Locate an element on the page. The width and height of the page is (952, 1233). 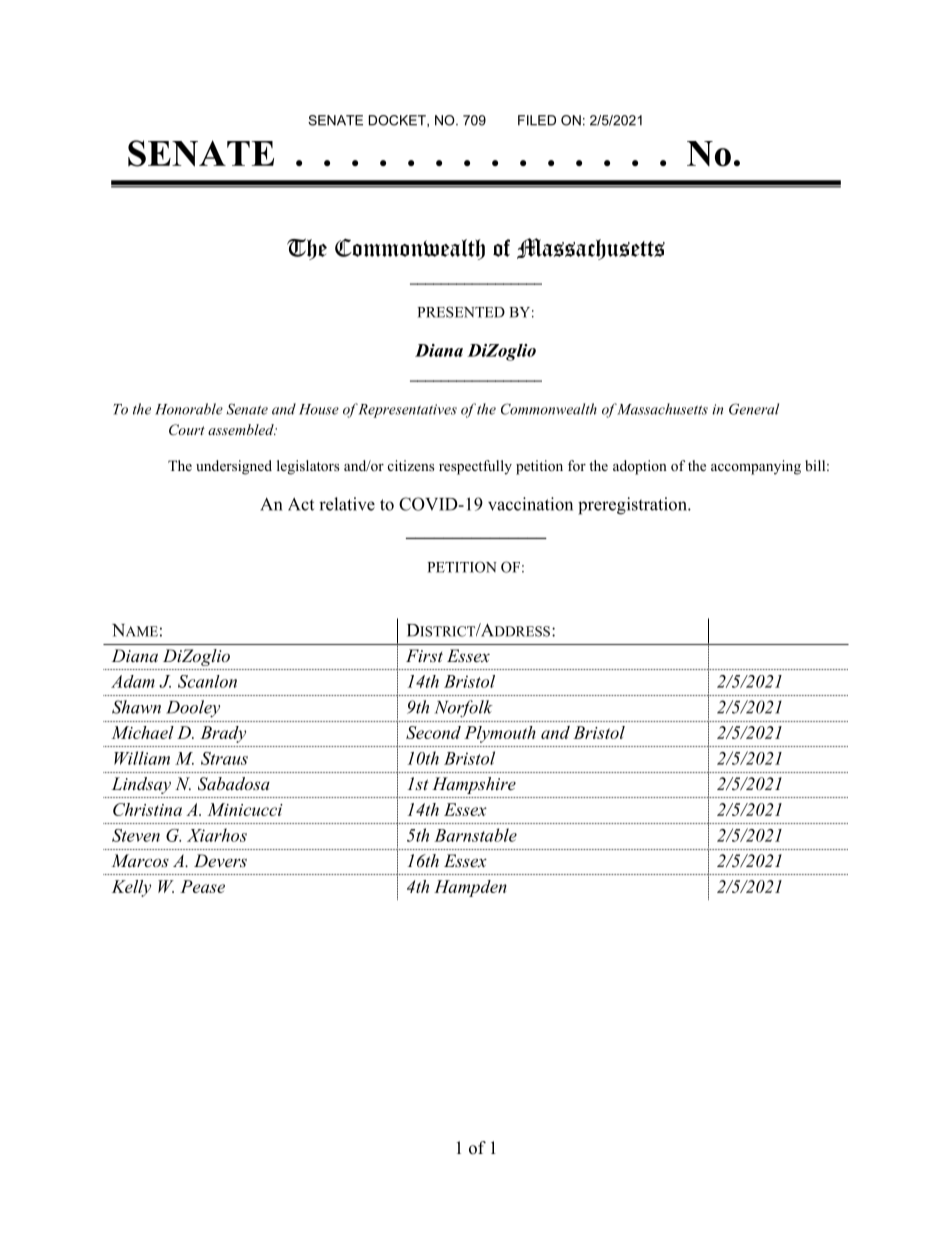
Hampden is located at coordinates (470, 888).
